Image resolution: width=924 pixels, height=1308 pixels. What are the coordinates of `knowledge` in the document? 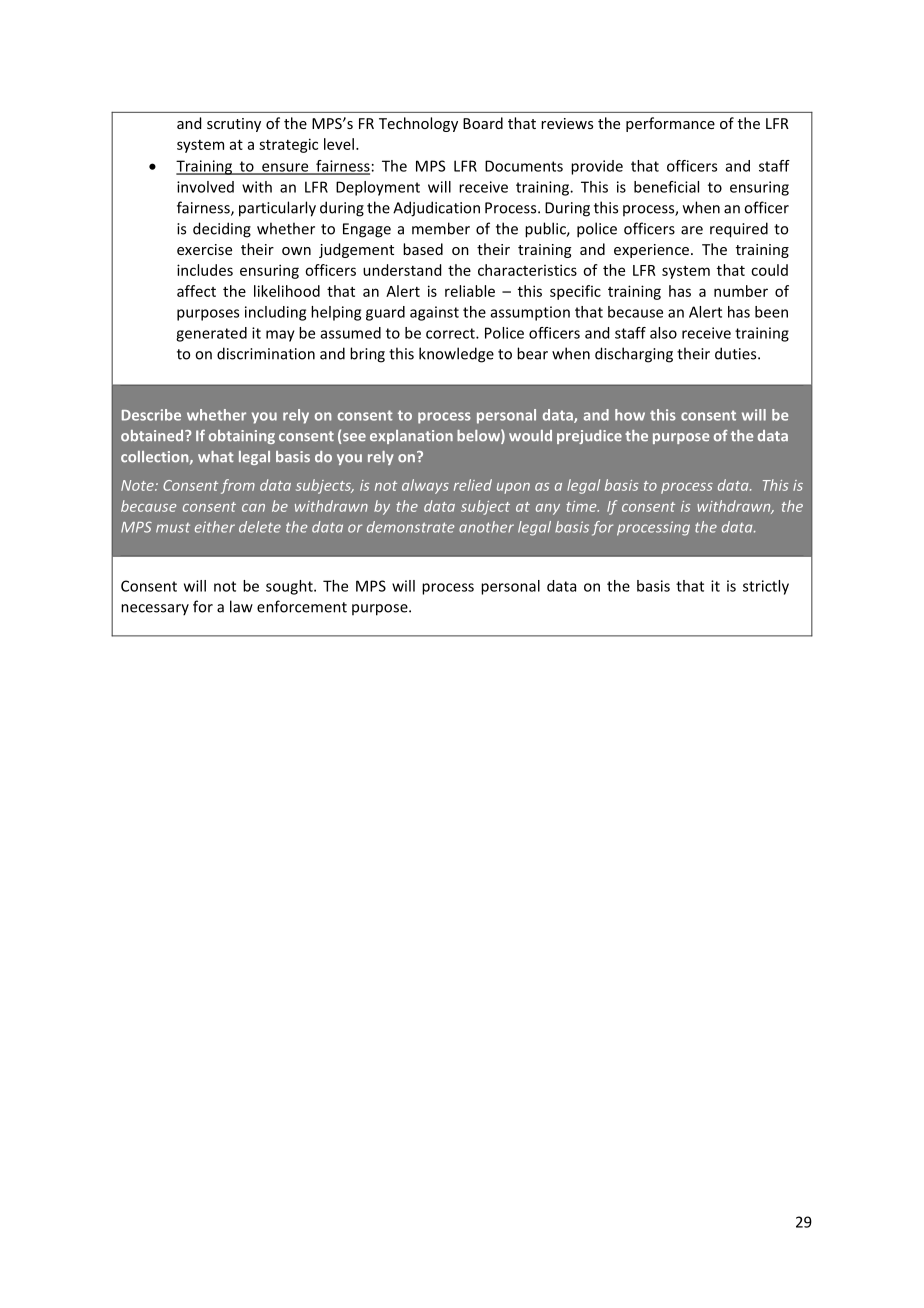 It's located at (456, 355).
